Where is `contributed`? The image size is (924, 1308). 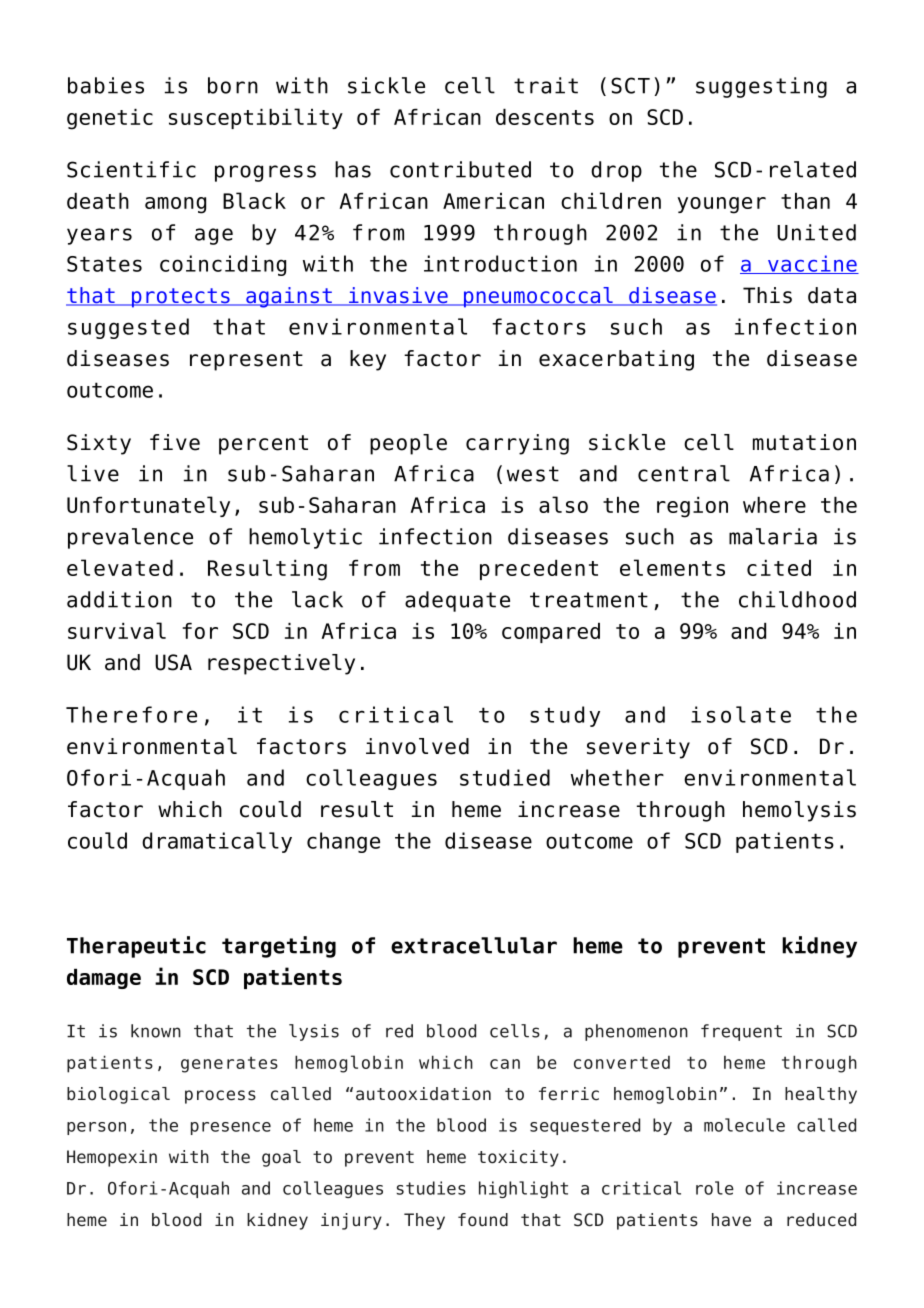 contributed is located at coordinates (460, 169).
